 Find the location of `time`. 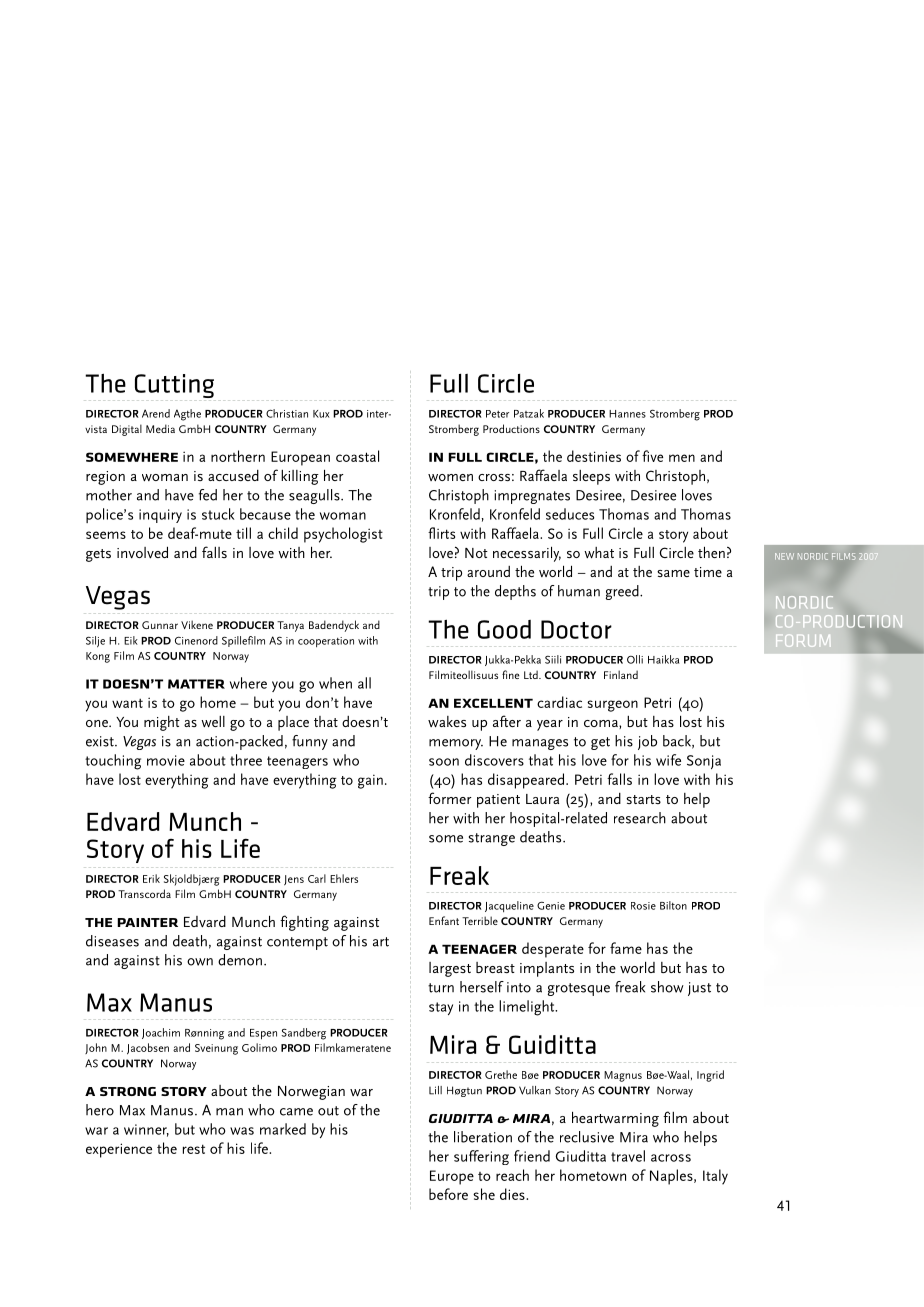

time is located at coordinates (708, 572).
